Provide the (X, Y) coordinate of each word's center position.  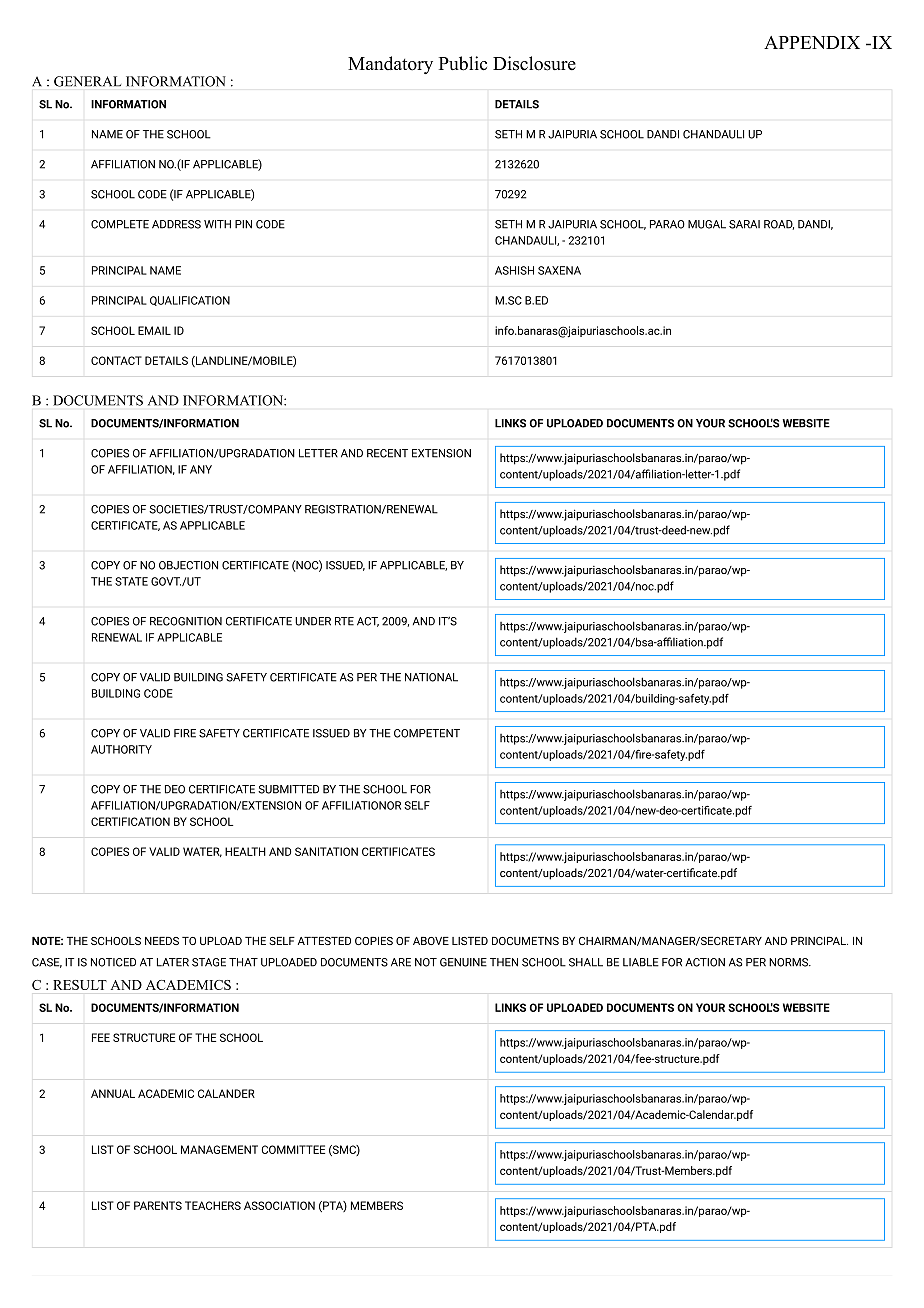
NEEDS (162, 941)
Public (463, 63)
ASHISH (514, 270)
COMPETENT (427, 733)
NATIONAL (431, 677)
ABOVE (431, 941)
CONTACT (116, 360)
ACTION (705, 962)
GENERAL (87, 81)
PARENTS (158, 1205)
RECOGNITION (186, 621)
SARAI (744, 224)
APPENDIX (812, 42)
